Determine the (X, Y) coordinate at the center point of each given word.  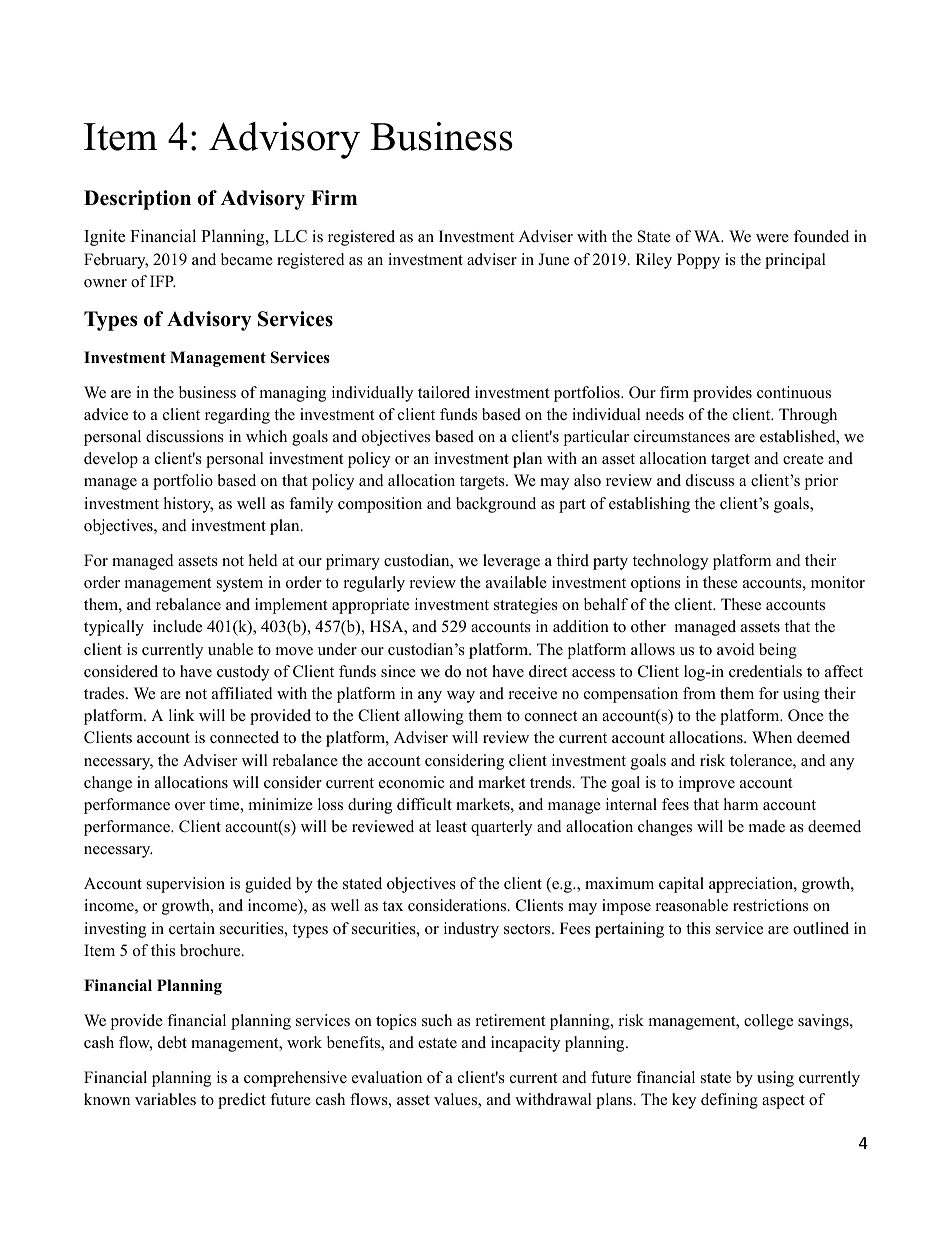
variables (165, 1099)
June (553, 259)
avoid (736, 649)
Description (137, 200)
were (772, 238)
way (461, 697)
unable (230, 649)
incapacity (525, 1044)
